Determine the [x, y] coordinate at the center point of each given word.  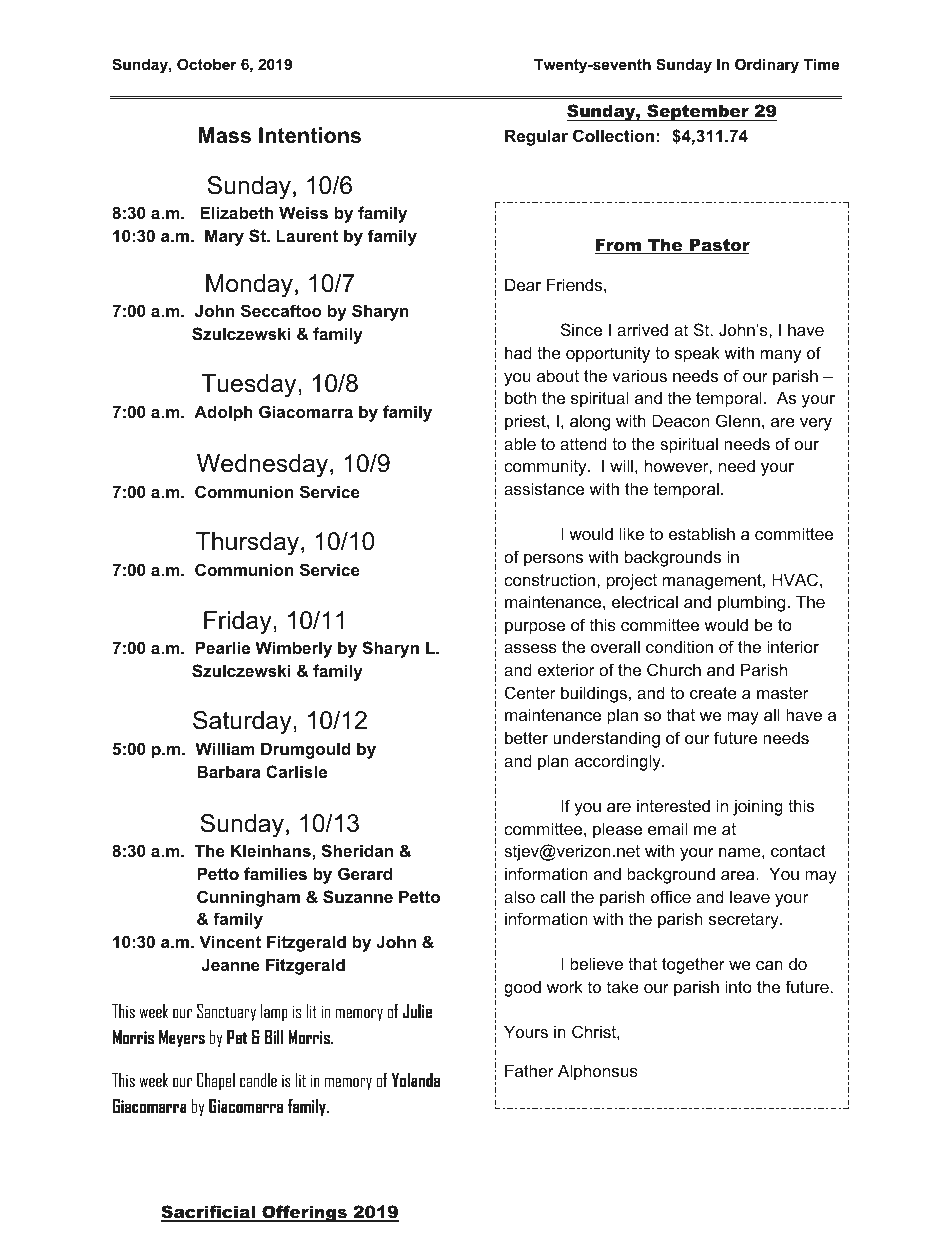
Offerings [304, 1213]
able [520, 443]
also [519, 896]
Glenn [738, 420]
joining [758, 807]
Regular [536, 137]
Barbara [229, 771]
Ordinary [767, 66]
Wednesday [264, 466]
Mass [225, 135]
